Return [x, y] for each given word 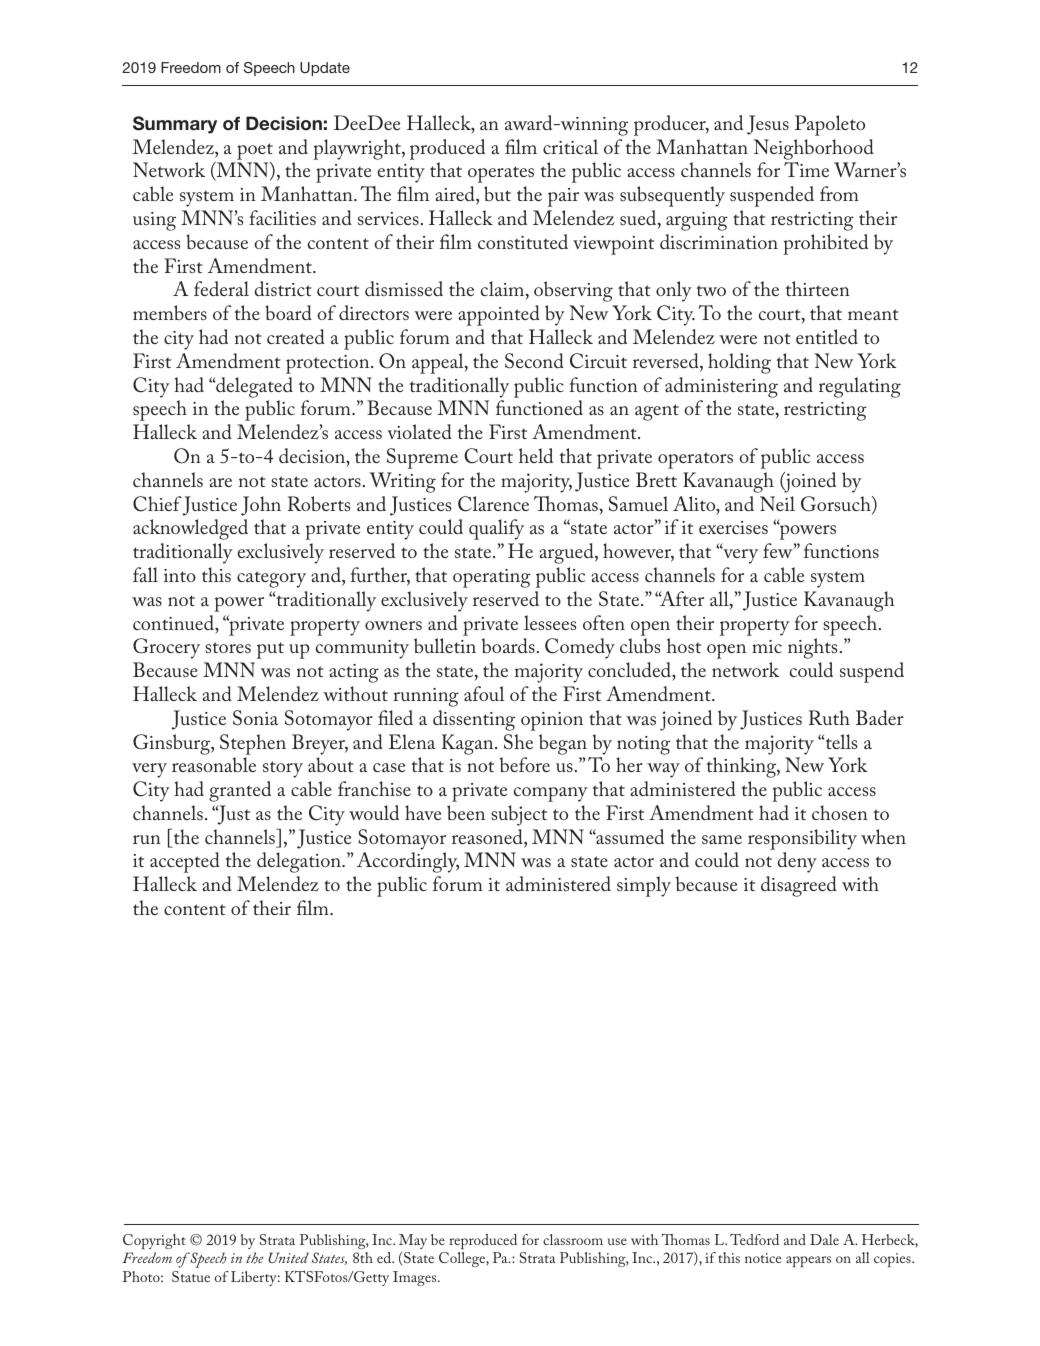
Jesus [768, 125]
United [288, 1257]
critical [570, 146]
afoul [484, 693]
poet [255, 151]
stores [228, 647]
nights [812, 648]
